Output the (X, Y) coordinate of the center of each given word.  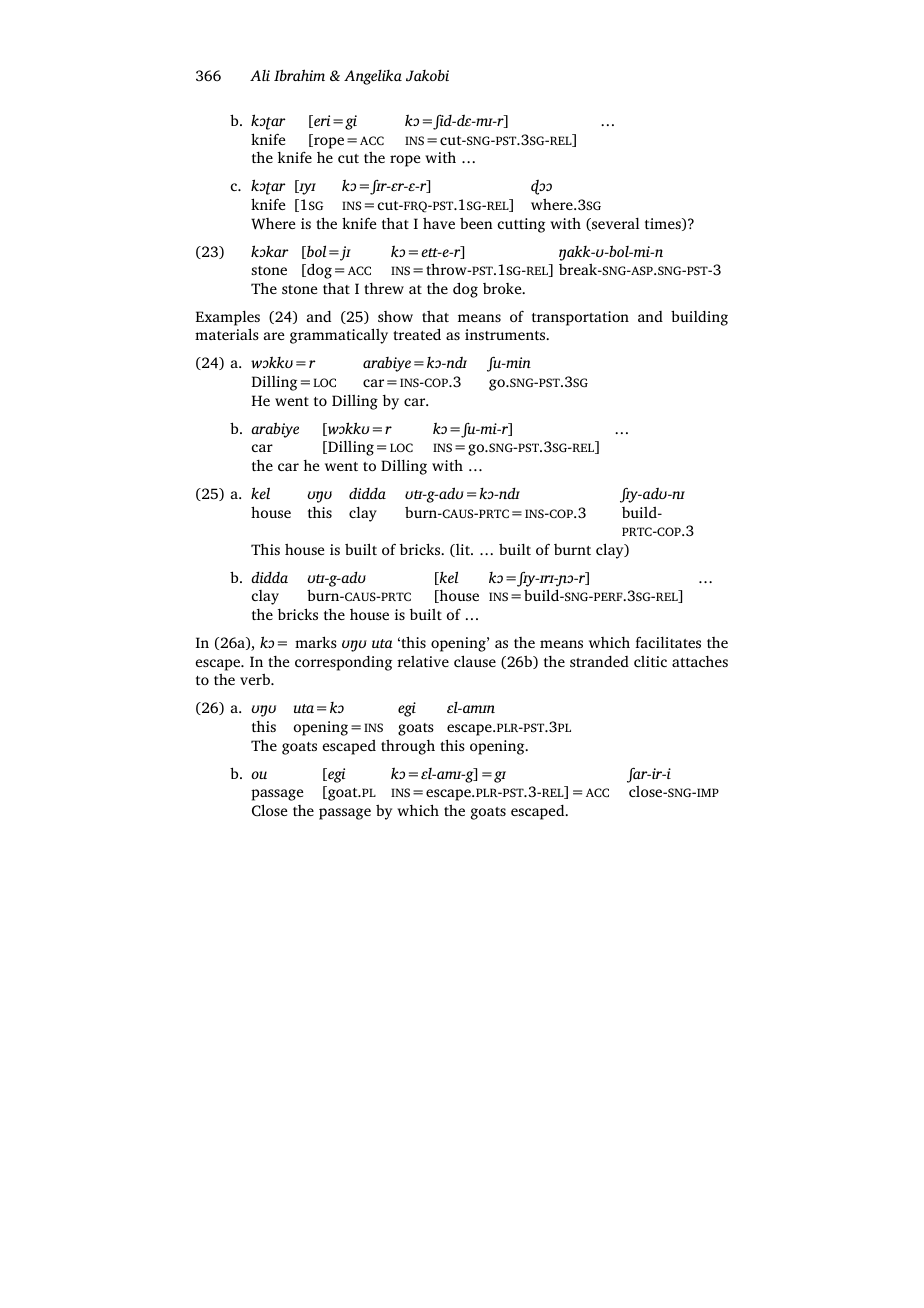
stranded (599, 661)
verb (256, 679)
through (408, 747)
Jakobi (427, 75)
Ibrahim (299, 75)
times (664, 224)
